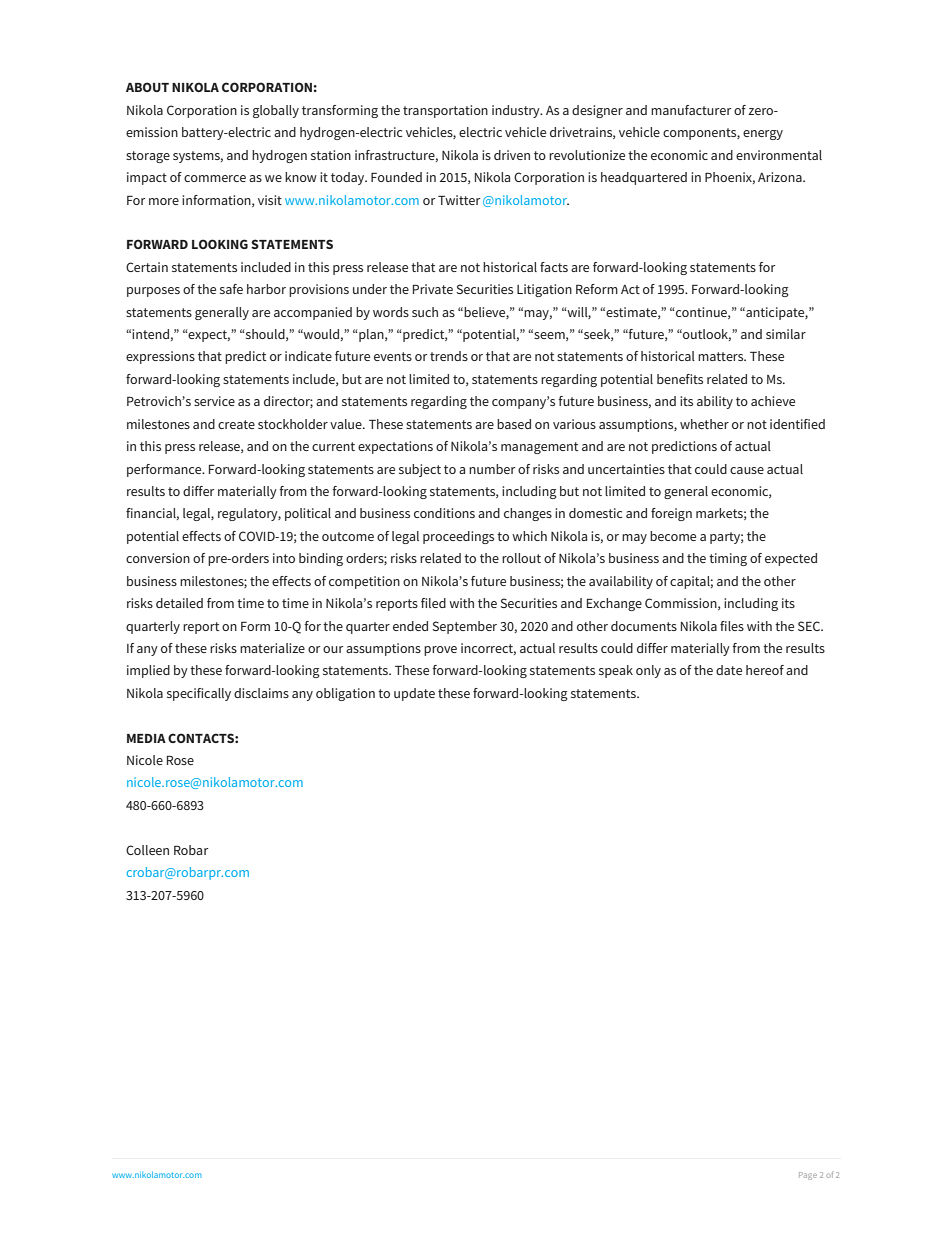  Describe the element at coordinates (146, 738) in the page. I see `MEDIA` at that location.
